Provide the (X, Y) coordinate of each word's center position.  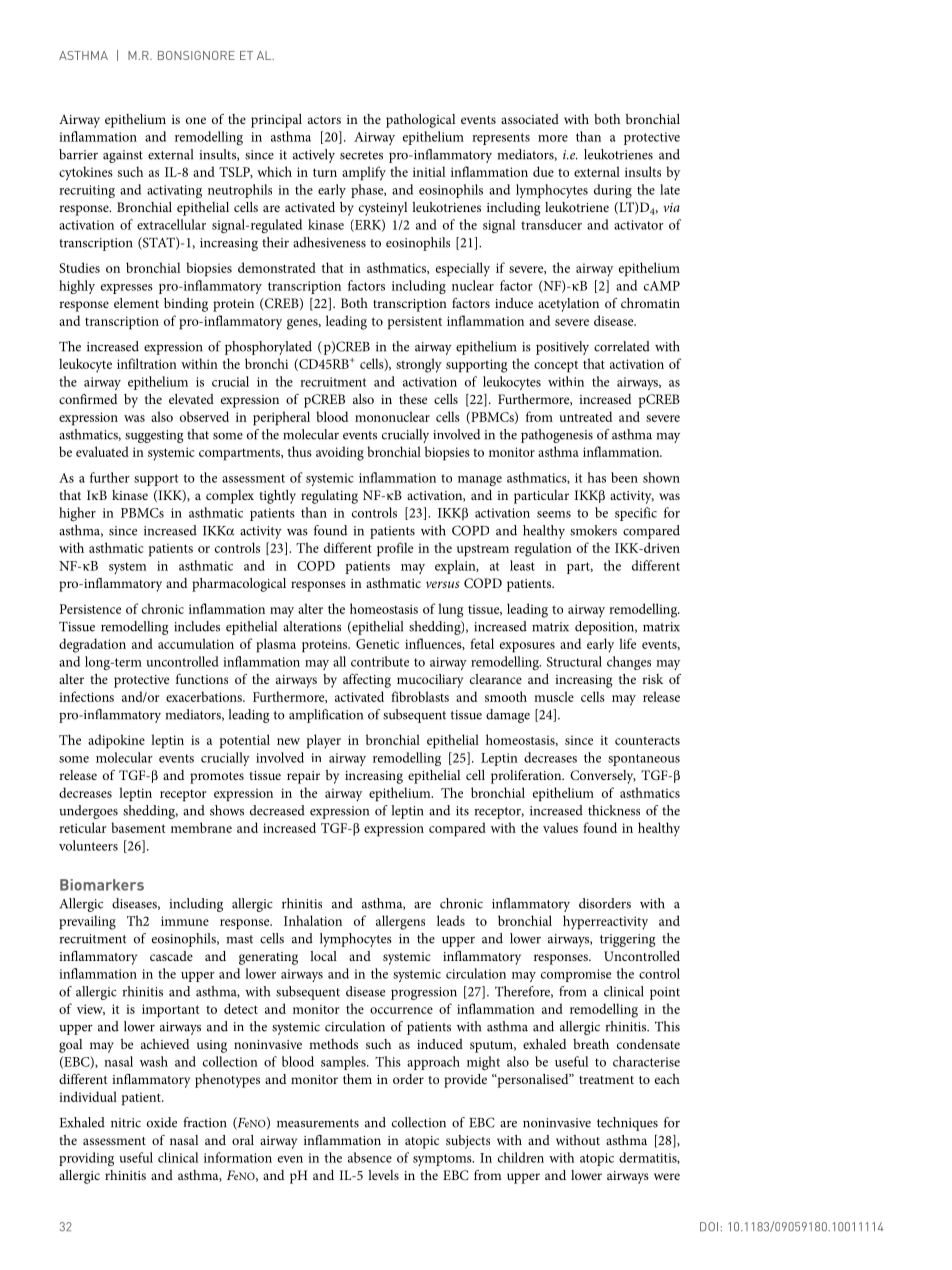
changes (629, 663)
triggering (627, 940)
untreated (585, 416)
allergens (400, 922)
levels (383, 1175)
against (123, 156)
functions (202, 679)
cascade (171, 956)
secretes (361, 155)
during (613, 191)
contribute (380, 661)
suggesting (154, 436)
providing (86, 1159)
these (413, 399)
